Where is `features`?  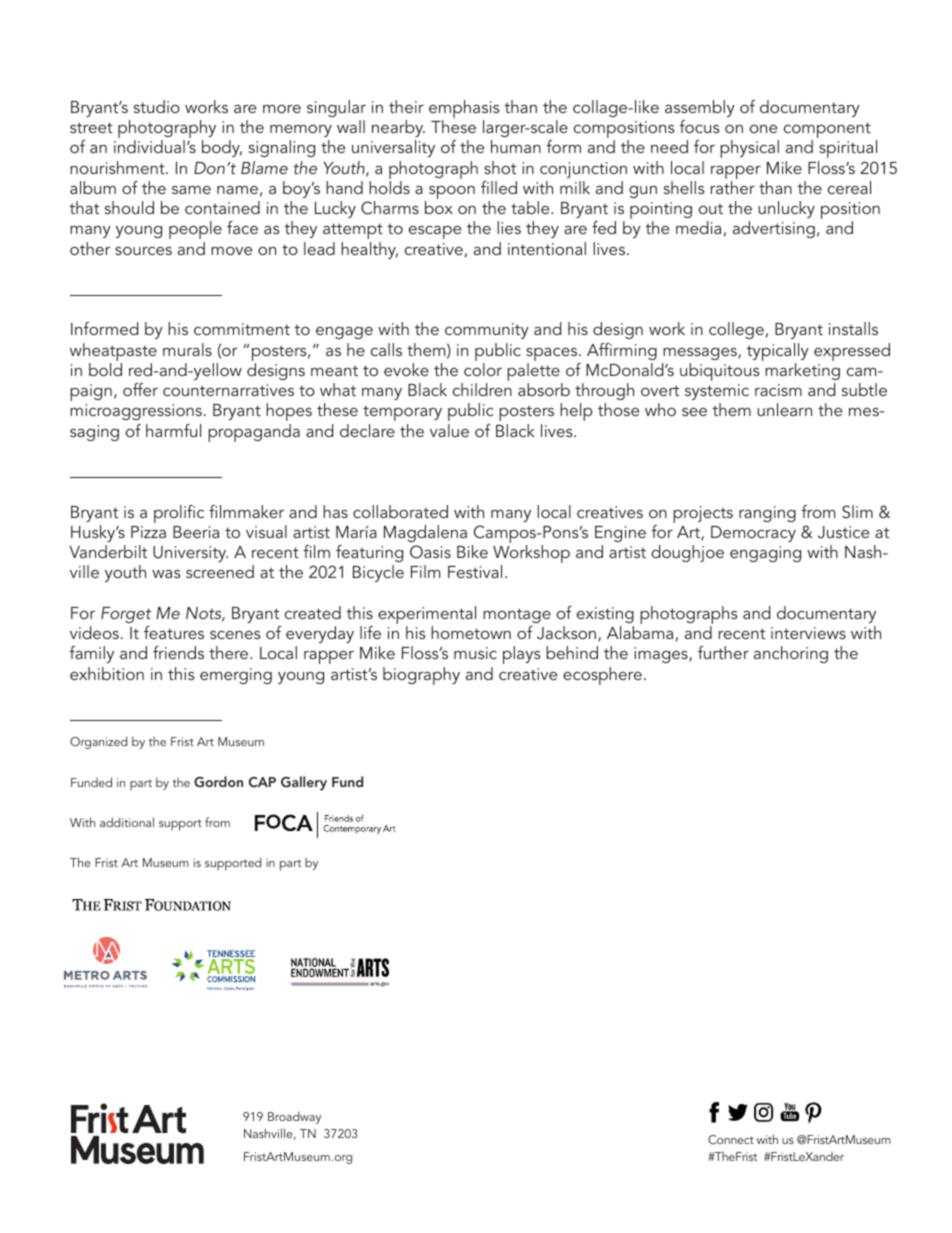 features is located at coordinates (174, 632).
